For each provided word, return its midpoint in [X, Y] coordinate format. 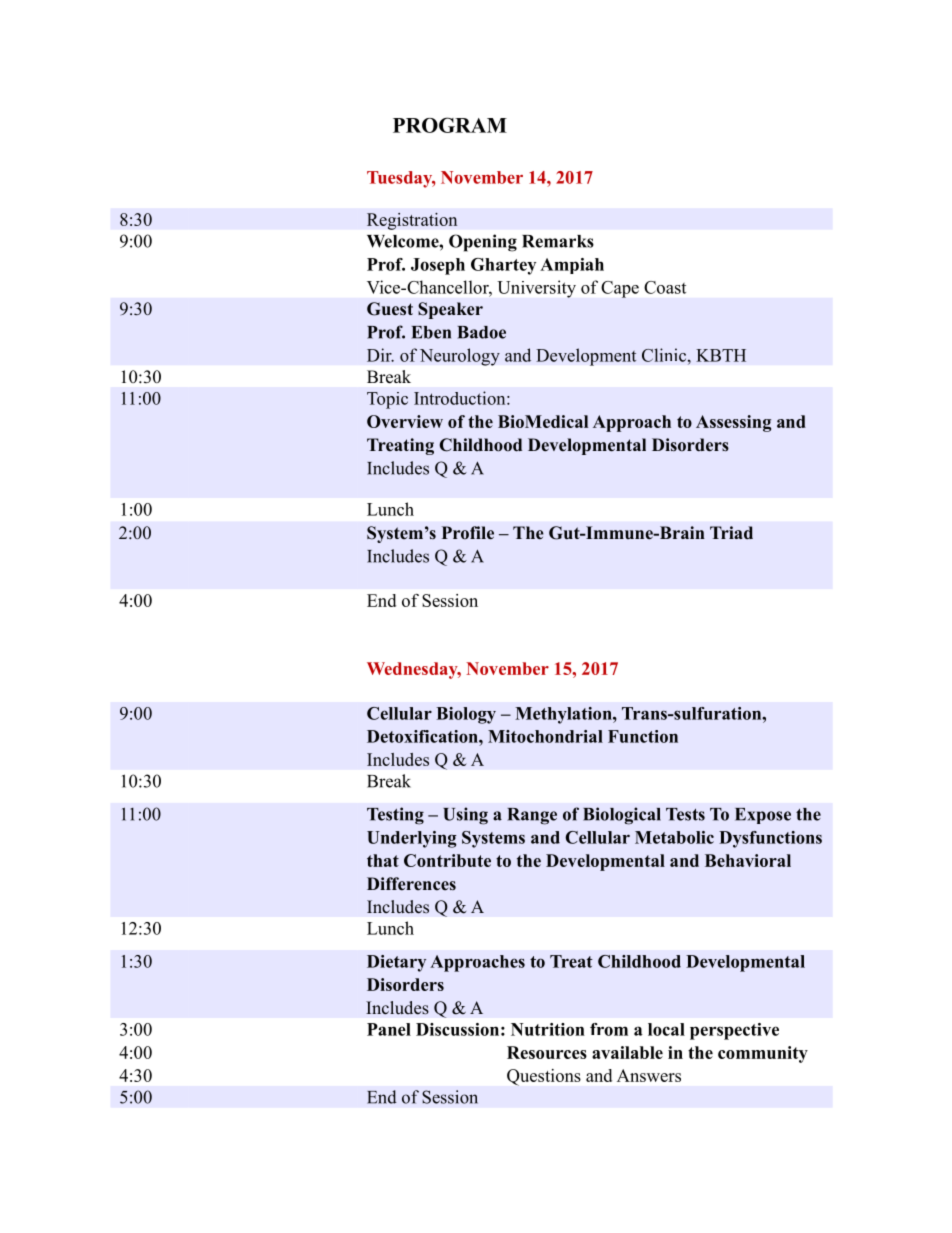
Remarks [558, 241]
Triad [731, 533]
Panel [389, 1029]
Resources [547, 1052]
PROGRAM [450, 125]
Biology [466, 715]
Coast [665, 287]
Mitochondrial [545, 736]
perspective [734, 1031]
